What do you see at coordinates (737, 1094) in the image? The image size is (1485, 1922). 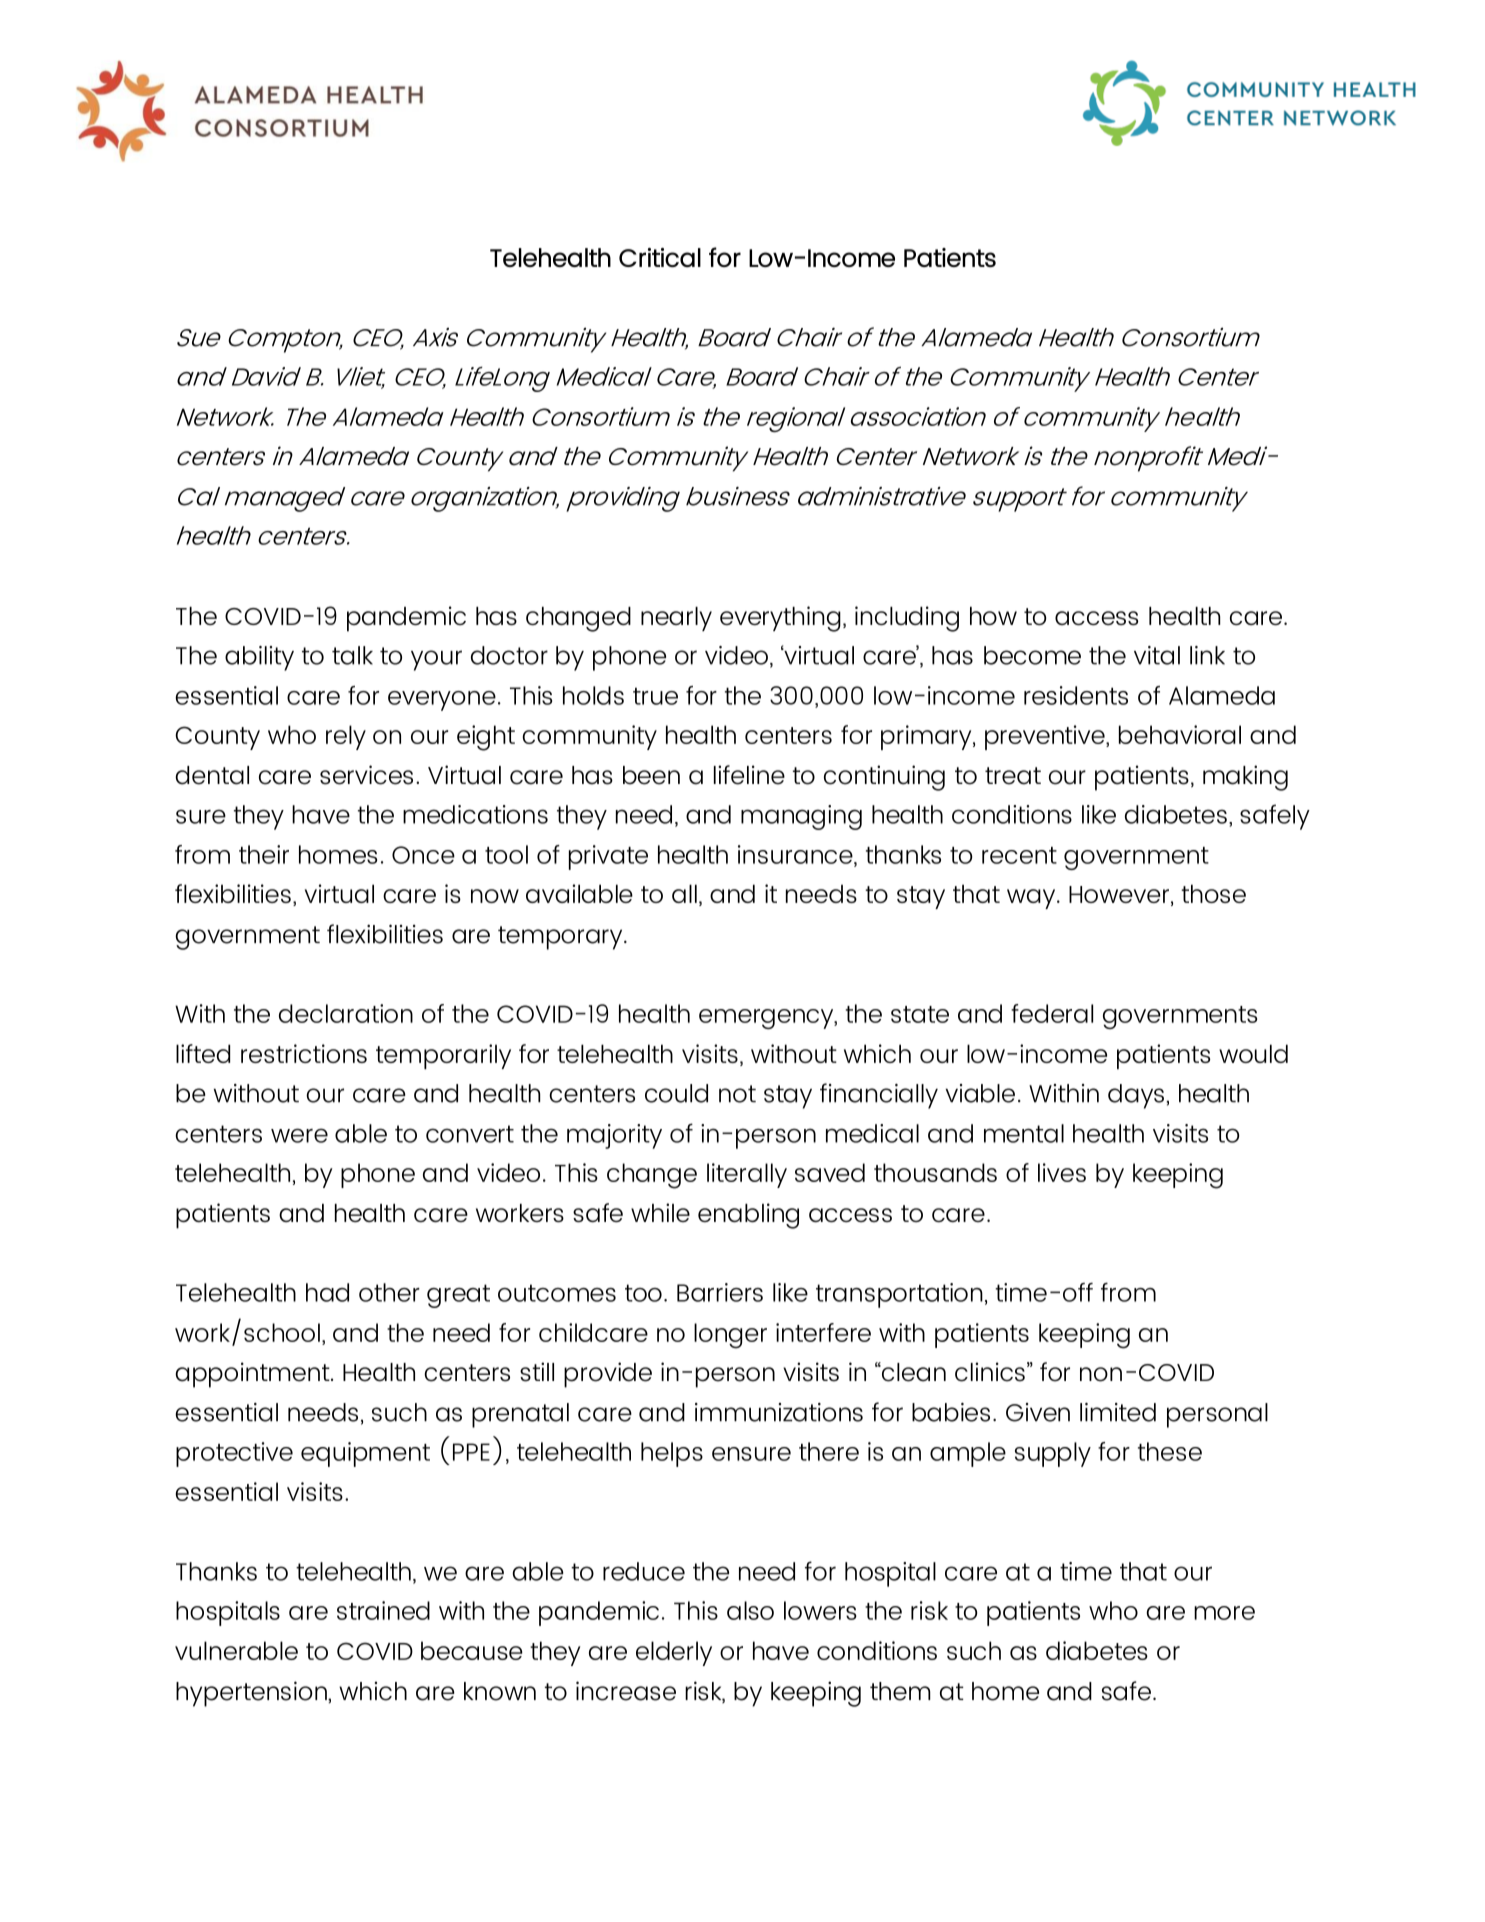 I see `not` at bounding box center [737, 1094].
